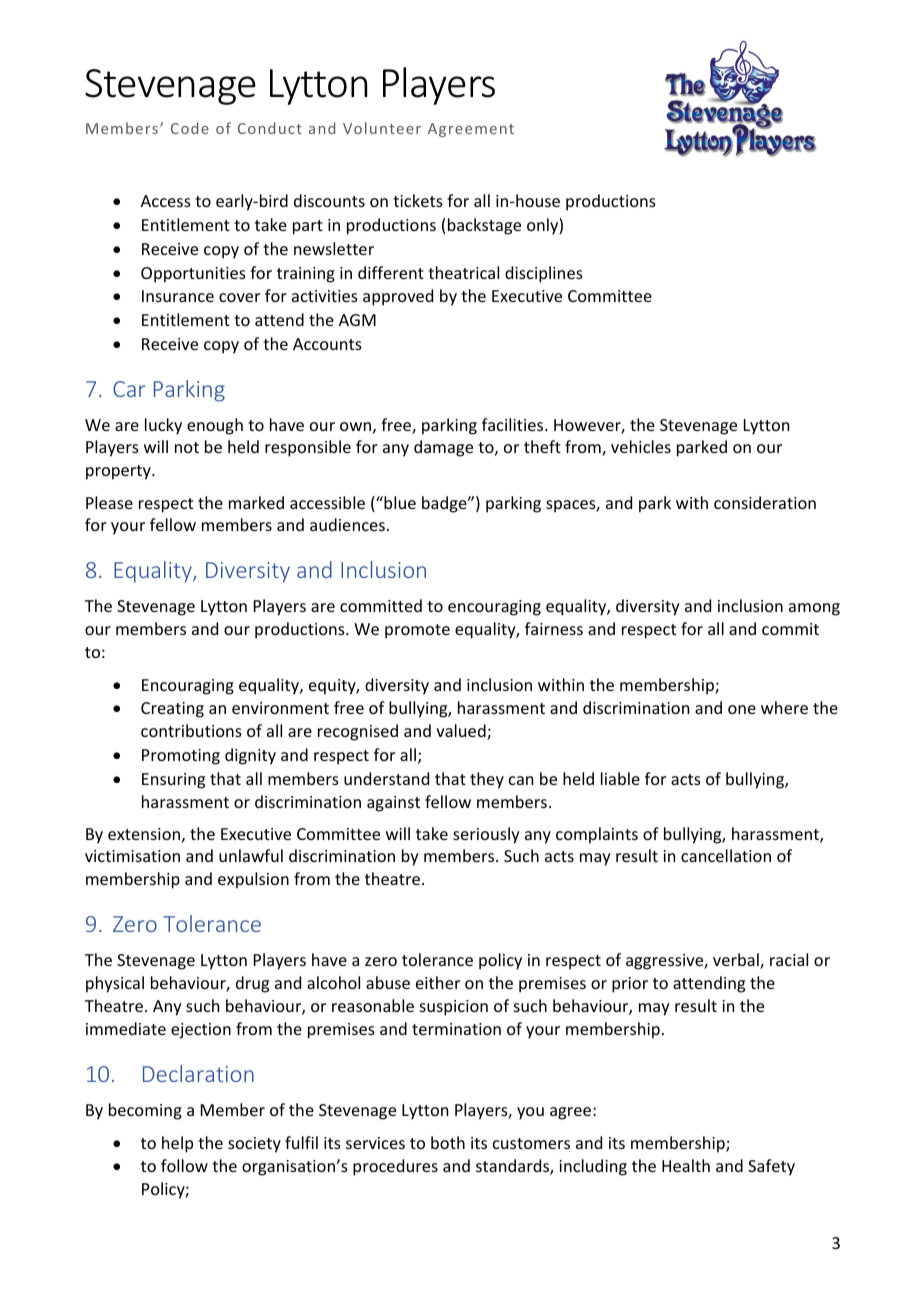 This document has width=924, height=1308. Describe the element at coordinates (418, 200) in the document. I see `tickets` at that location.
